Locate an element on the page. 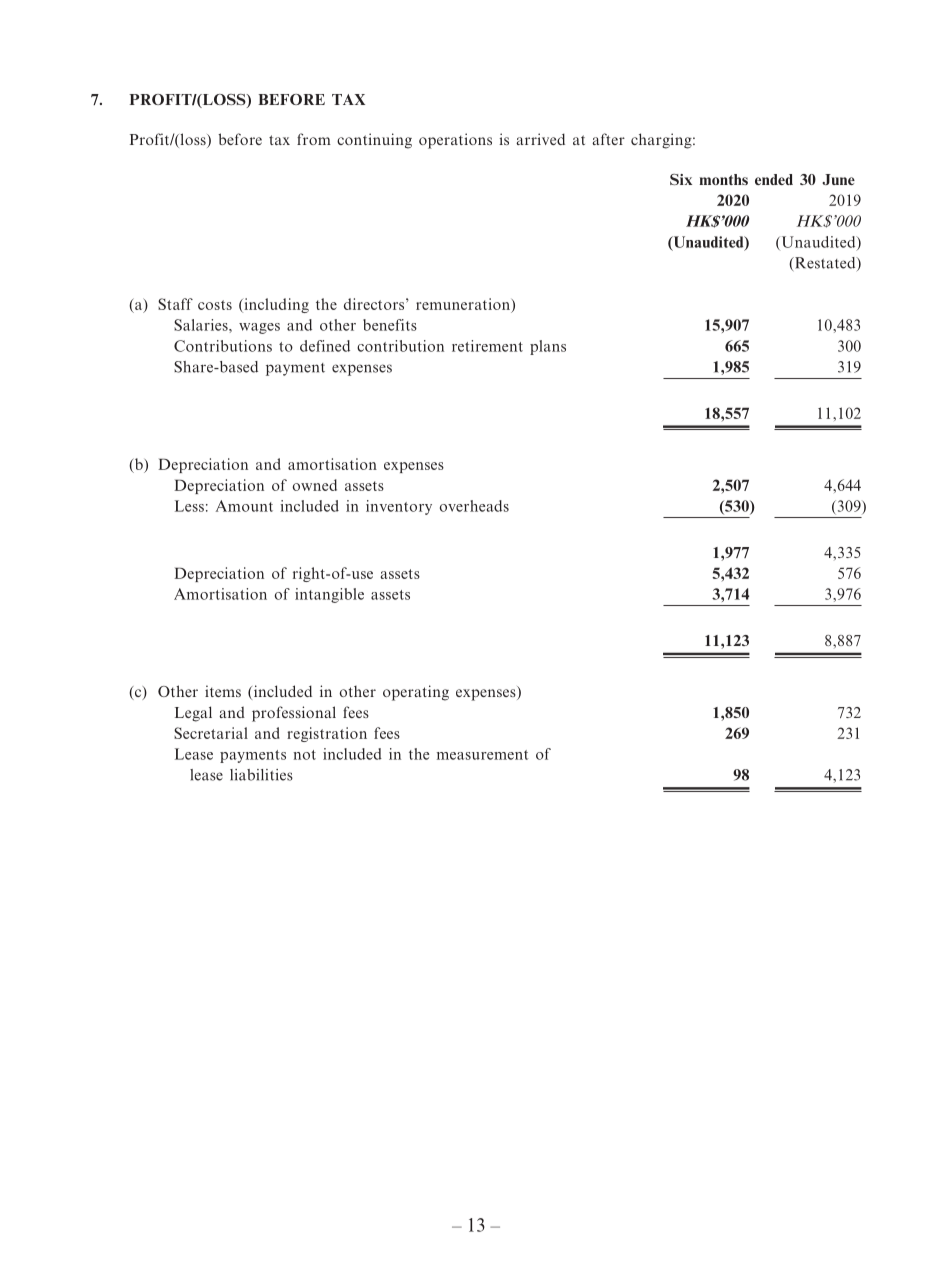 Image resolution: width=952 pixels, height=1270 pixels. retirement is located at coordinates (487, 346).
